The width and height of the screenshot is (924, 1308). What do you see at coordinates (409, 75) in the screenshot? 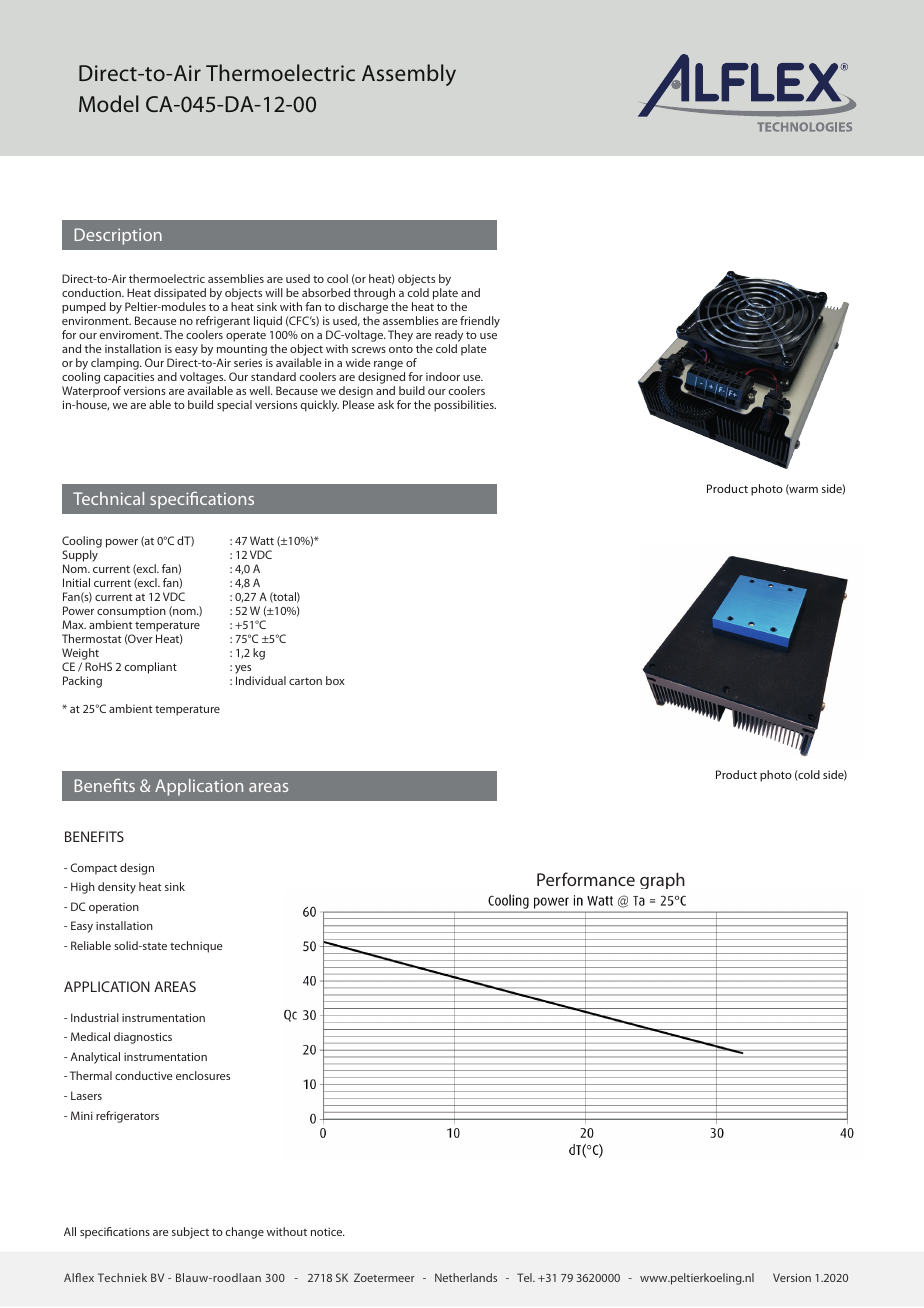
I see `Assembly` at bounding box center [409, 75].
